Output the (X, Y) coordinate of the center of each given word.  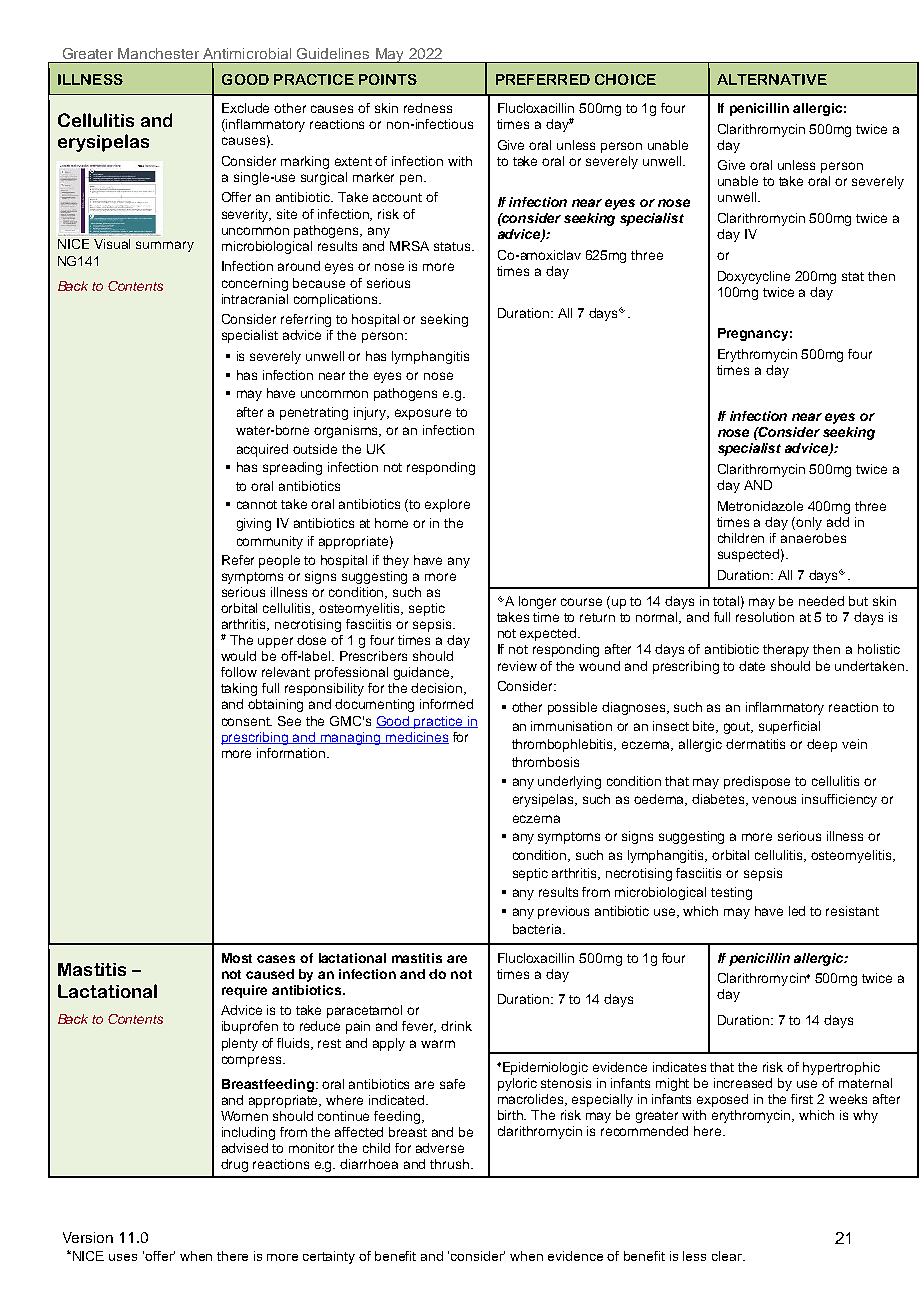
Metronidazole (760, 506)
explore (447, 505)
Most (237, 958)
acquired (262, 450)
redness (428, 108)
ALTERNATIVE (772, 79)
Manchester (158, 53)
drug (234, 1165)
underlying (569, 782)
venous (774, 800)
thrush (451, 1164)
